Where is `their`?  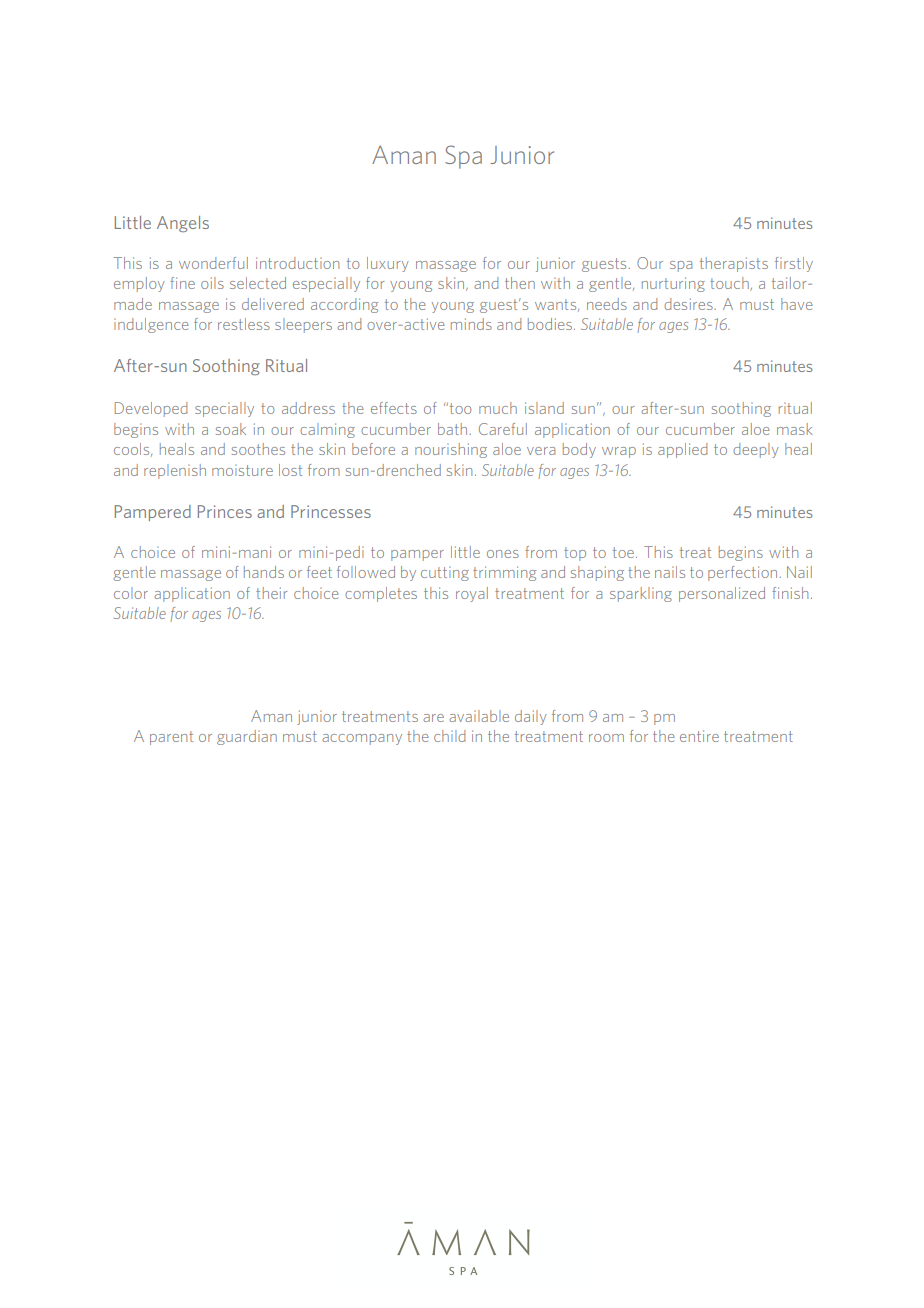 their is located at coordinates (271, 593).
